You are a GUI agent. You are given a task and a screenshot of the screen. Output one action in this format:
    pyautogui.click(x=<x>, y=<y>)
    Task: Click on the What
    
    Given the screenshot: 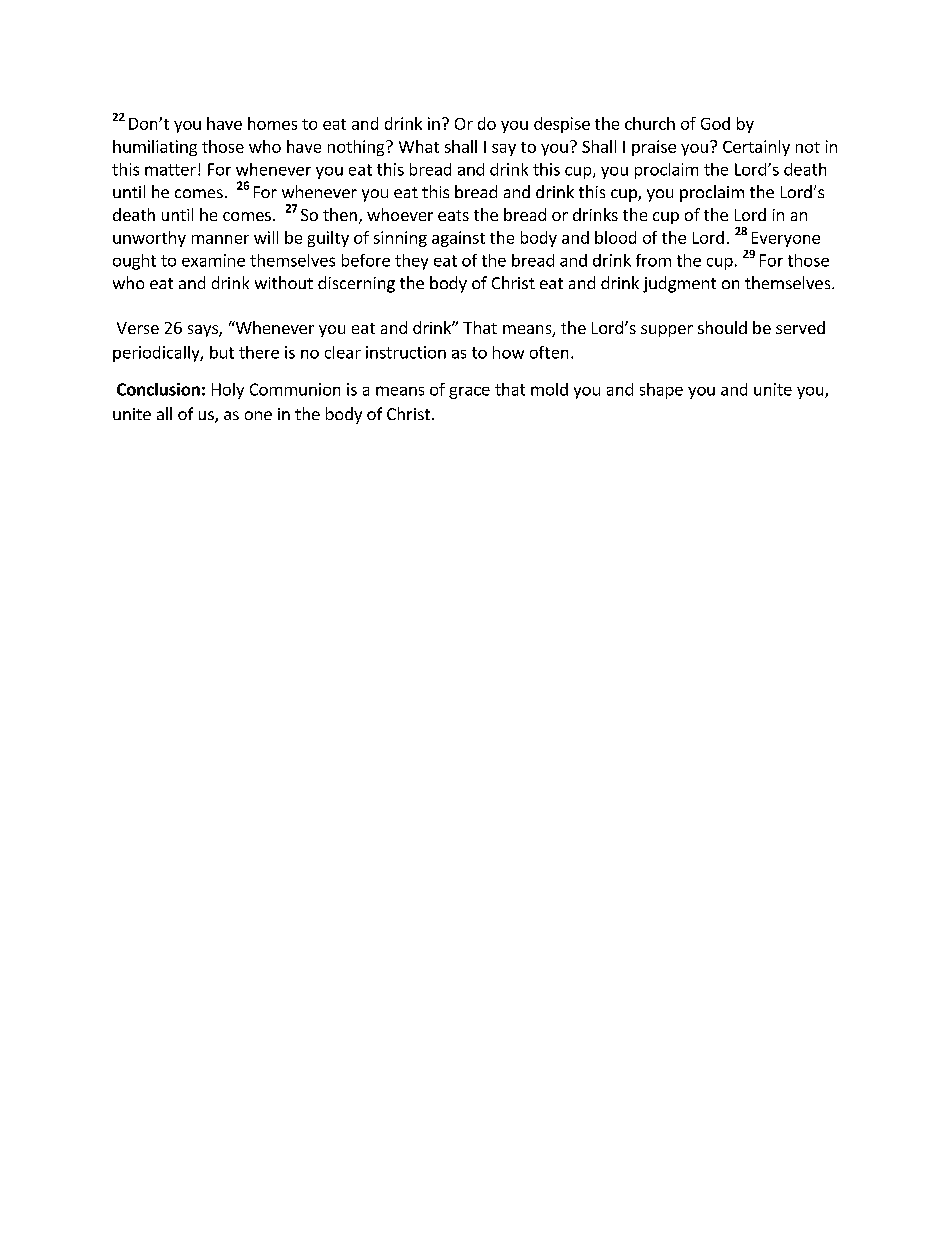 What is the action you would take?
    pyautogui.click(x=419, y=146)
